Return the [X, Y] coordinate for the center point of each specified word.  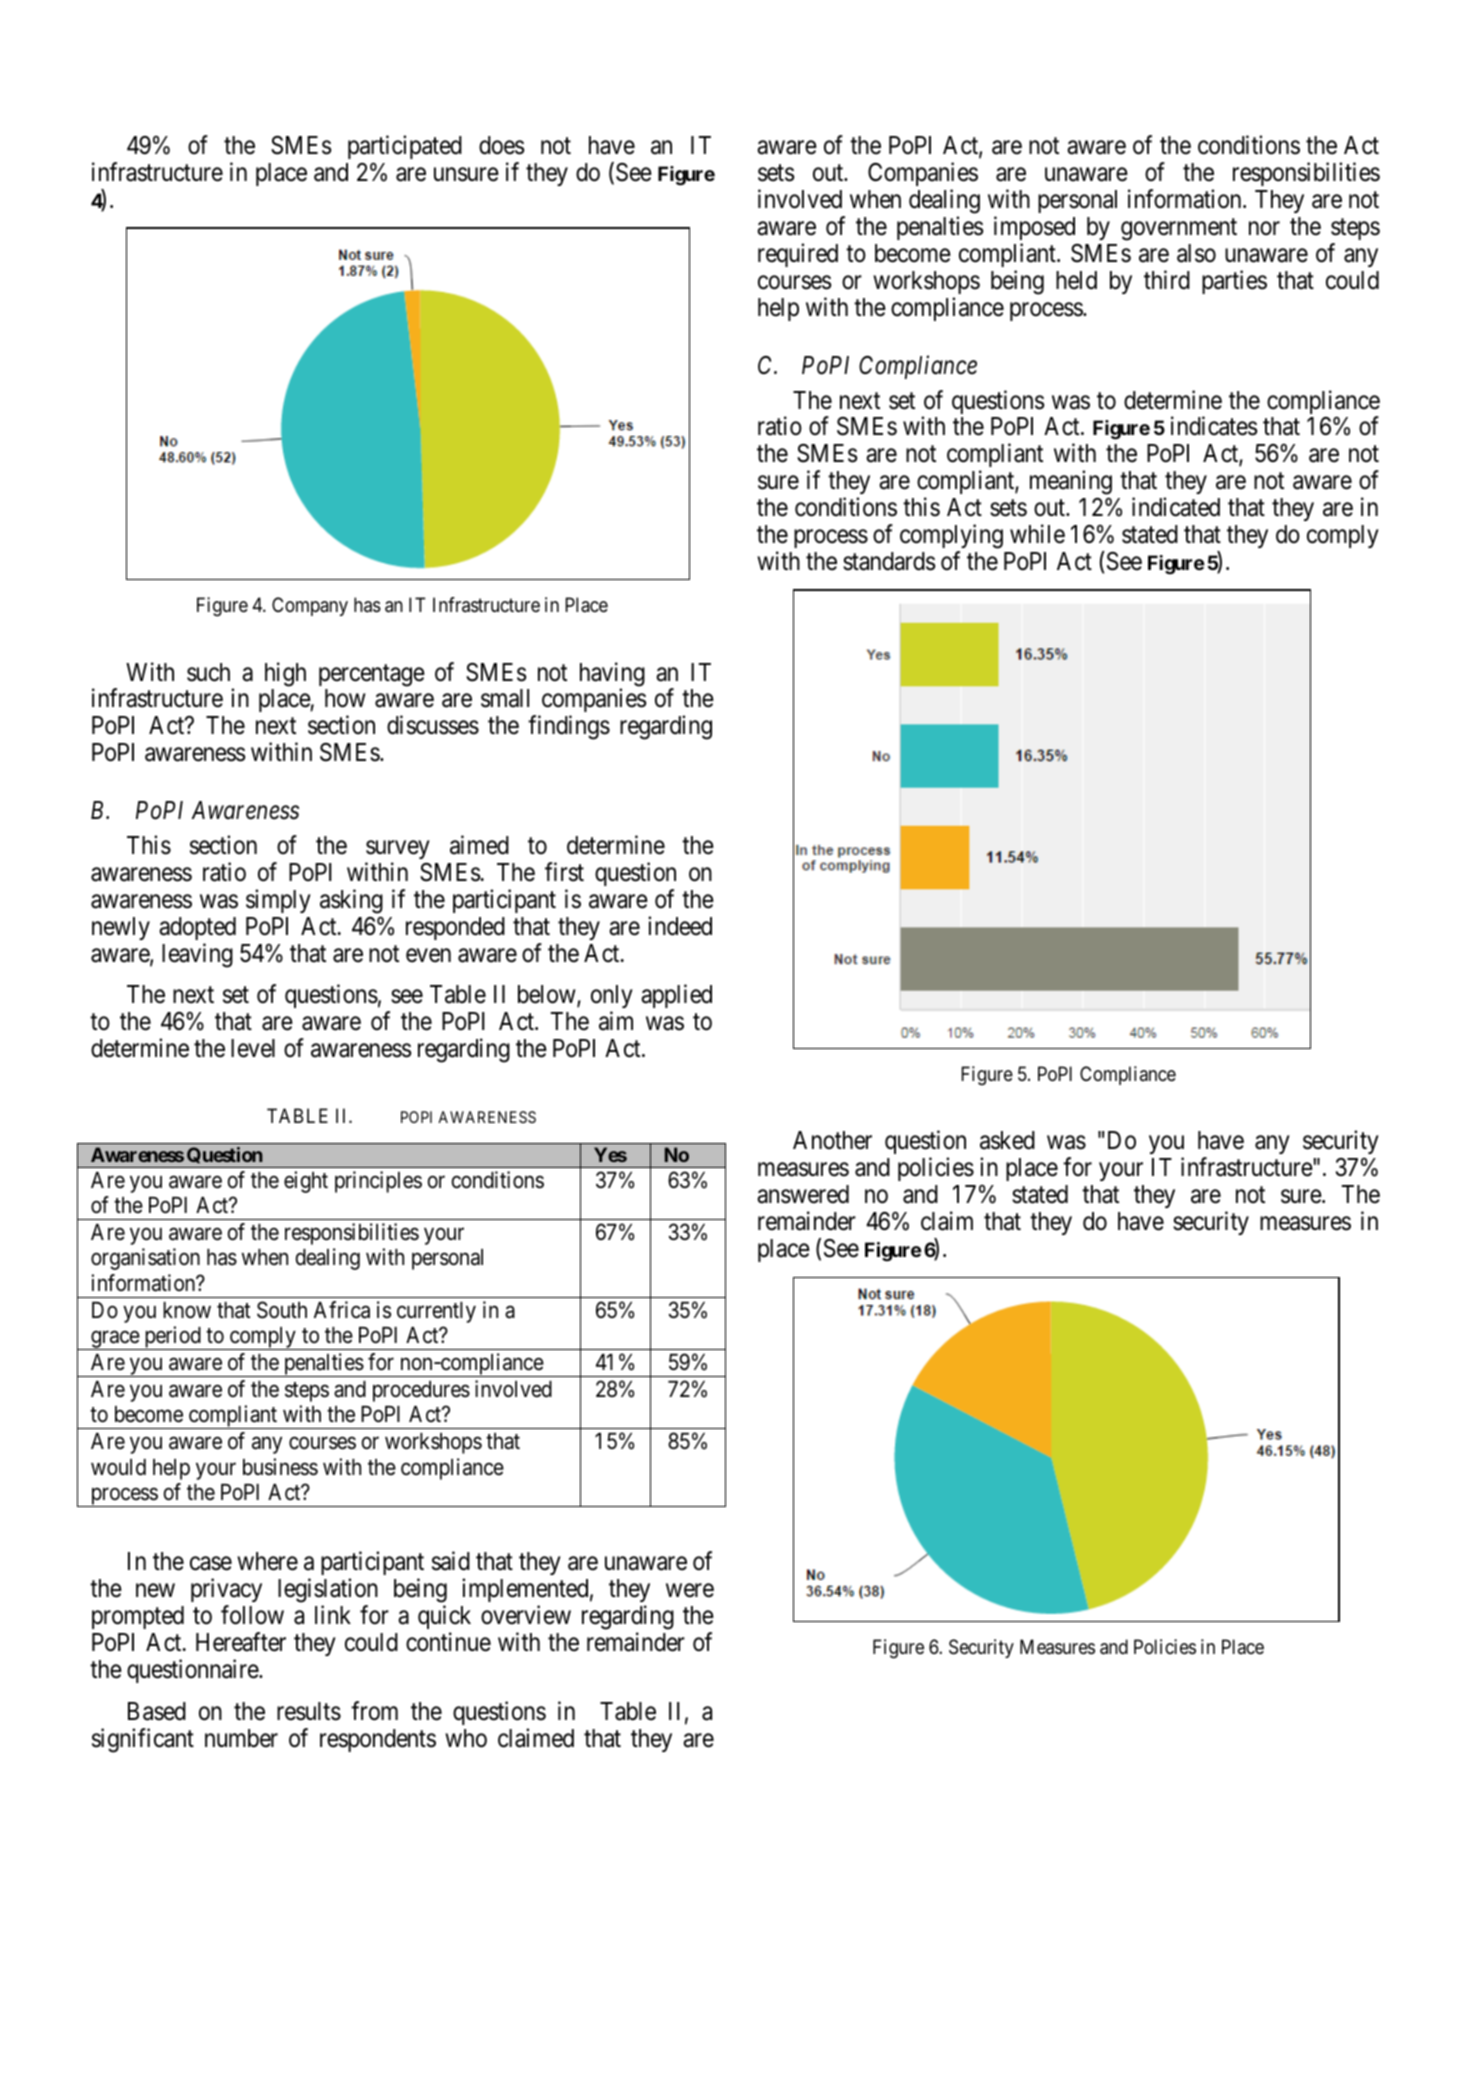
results [309, 1711]
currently [436, 1312]
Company [310, 606]
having [612, 675]
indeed [680, 926]
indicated [1176, 507]
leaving [197, 955]
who [466, 1738]
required [798, 255]
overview [526, 1615]
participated [405, 149]
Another [832, 1140]
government [1179, 230]
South [282, 1310]
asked [1007, 1140]
